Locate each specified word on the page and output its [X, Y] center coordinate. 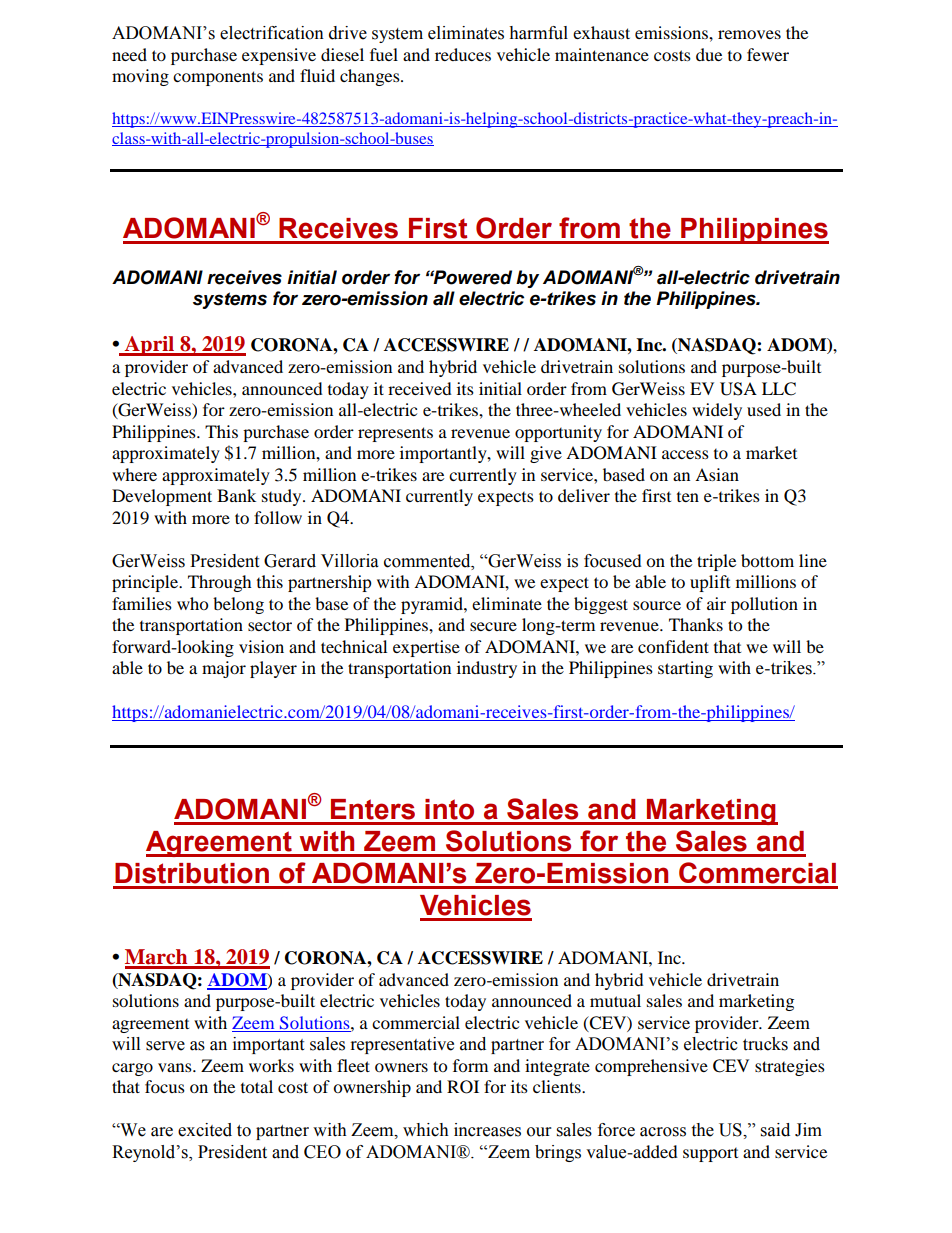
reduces [463, 54]
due [709, 54]
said [775, 1130]
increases [487, 1130]
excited [205, 1130]
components [218, 78]
